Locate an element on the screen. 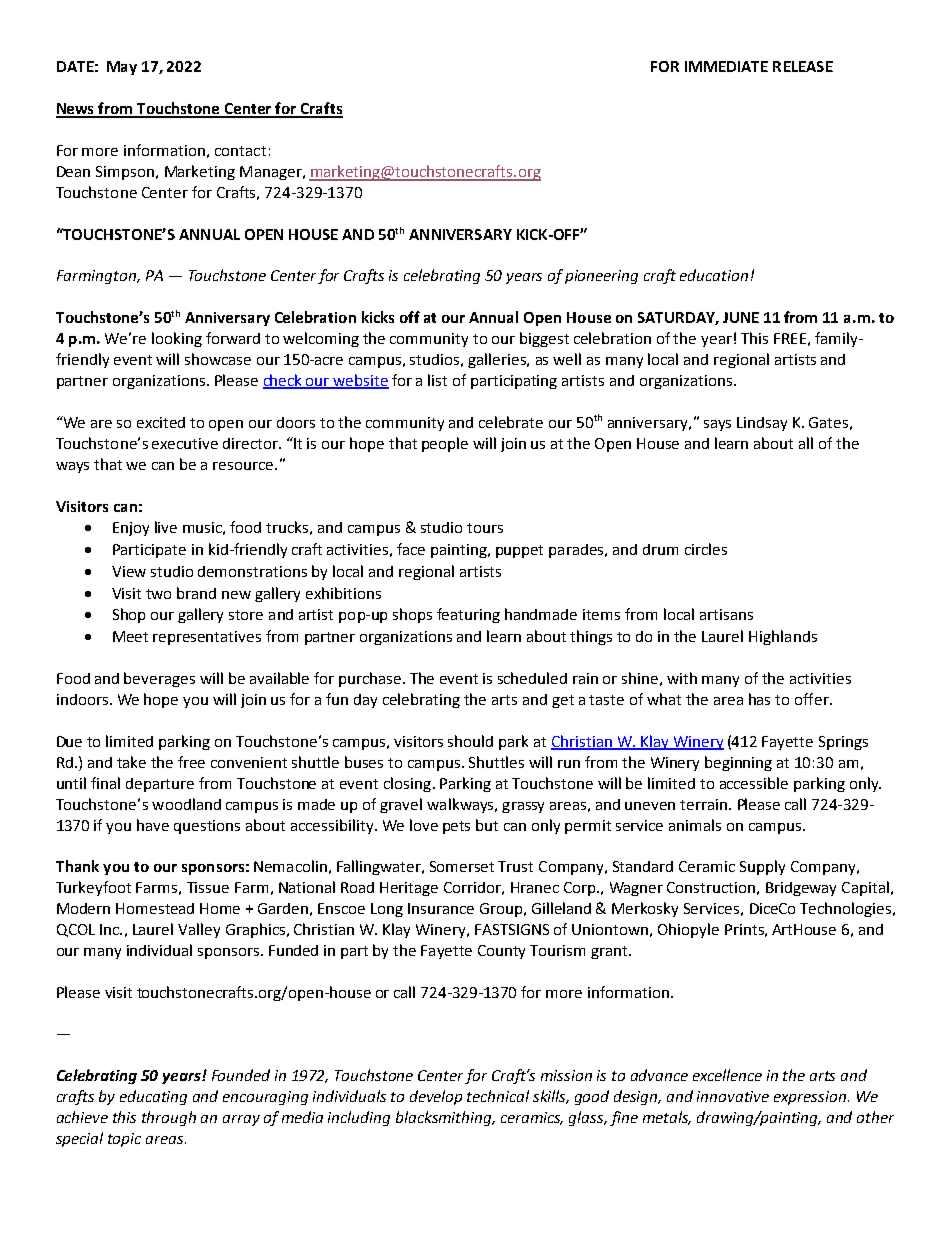 This screenshot has width=952, height=1233. have is located at coordinates (153, 825).
